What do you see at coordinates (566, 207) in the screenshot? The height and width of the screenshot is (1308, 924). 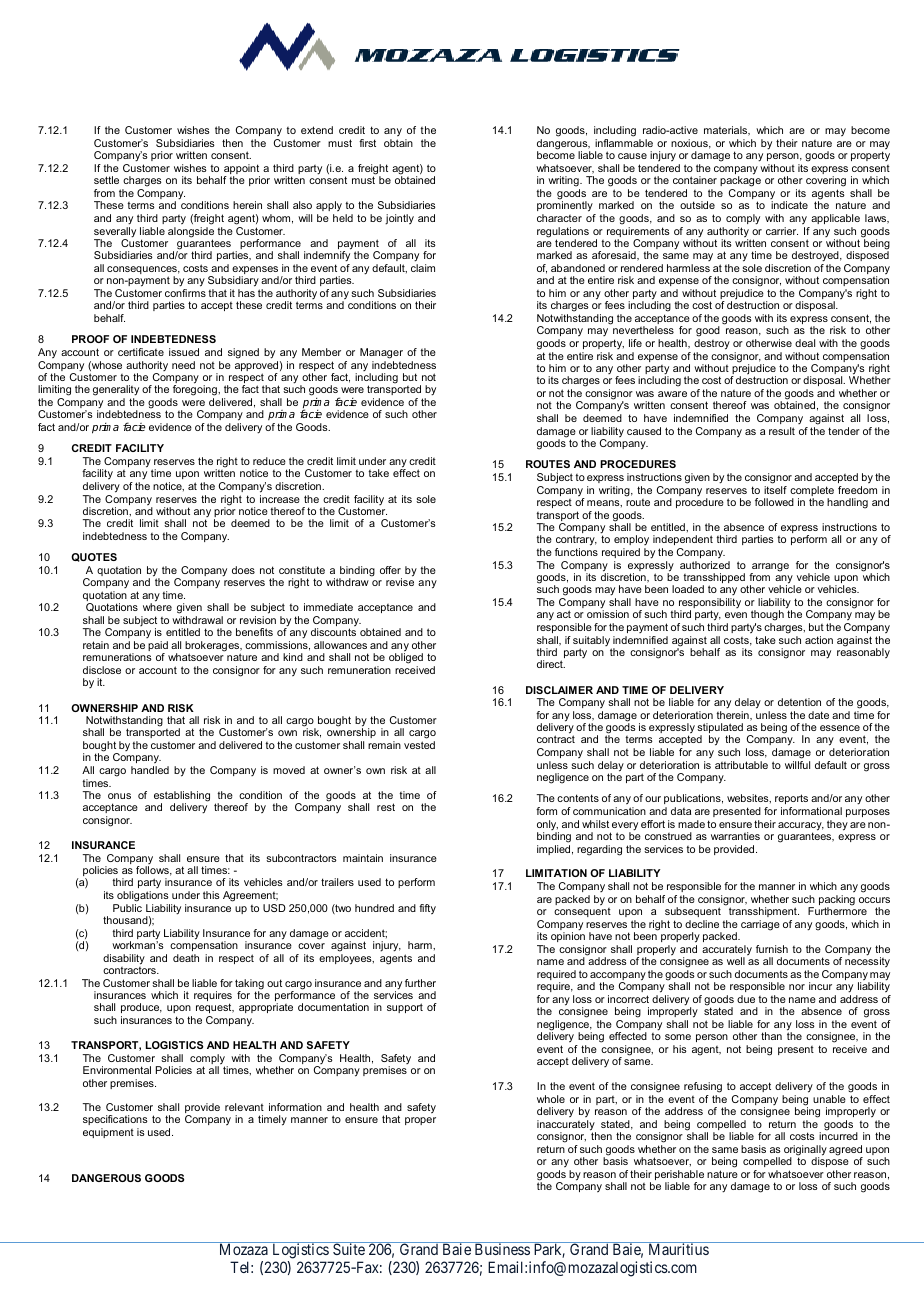 I see `prominently` at bounding box center [566, 207].
